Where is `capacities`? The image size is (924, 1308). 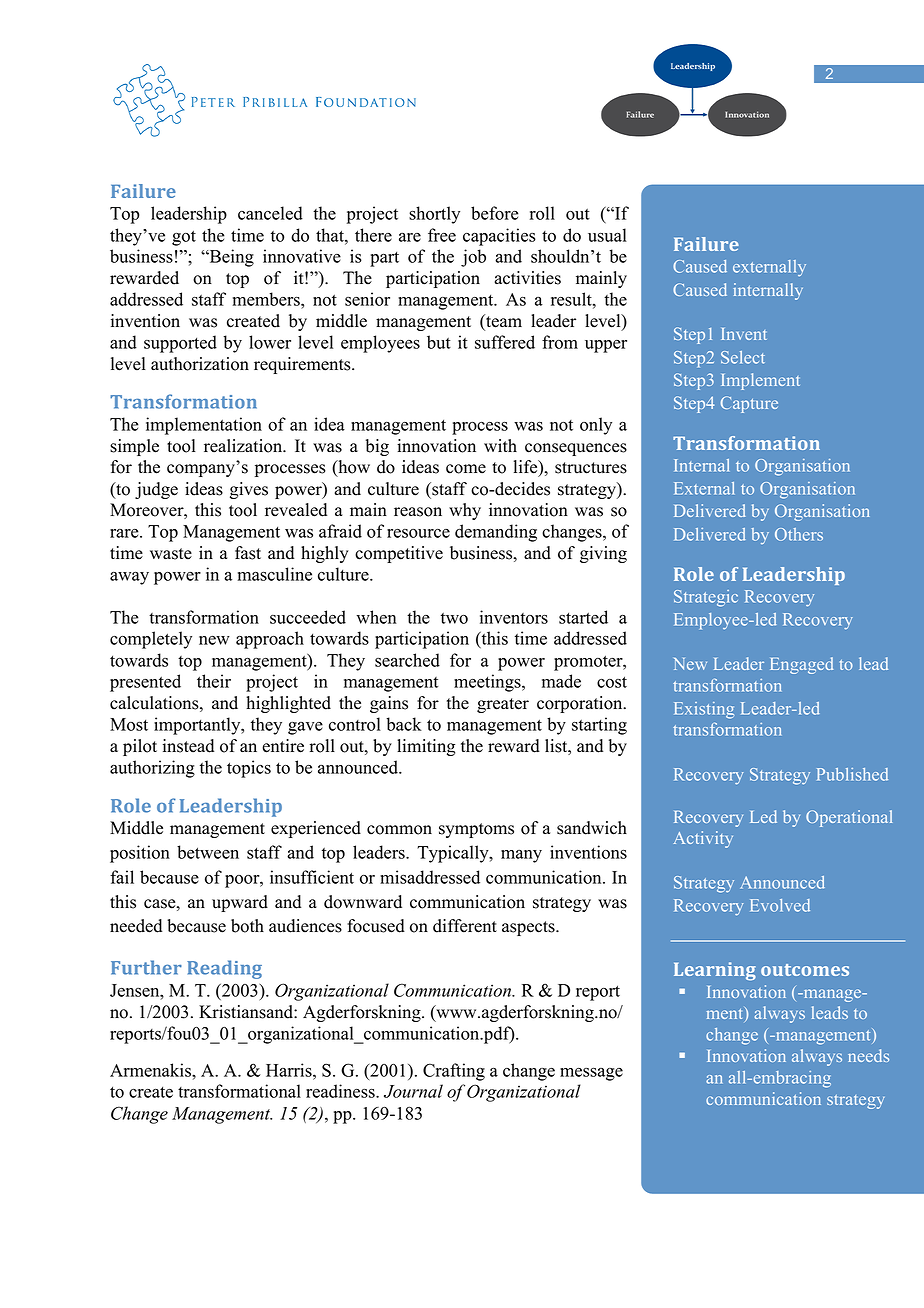
capacities is located at coordinates (499, 237).
